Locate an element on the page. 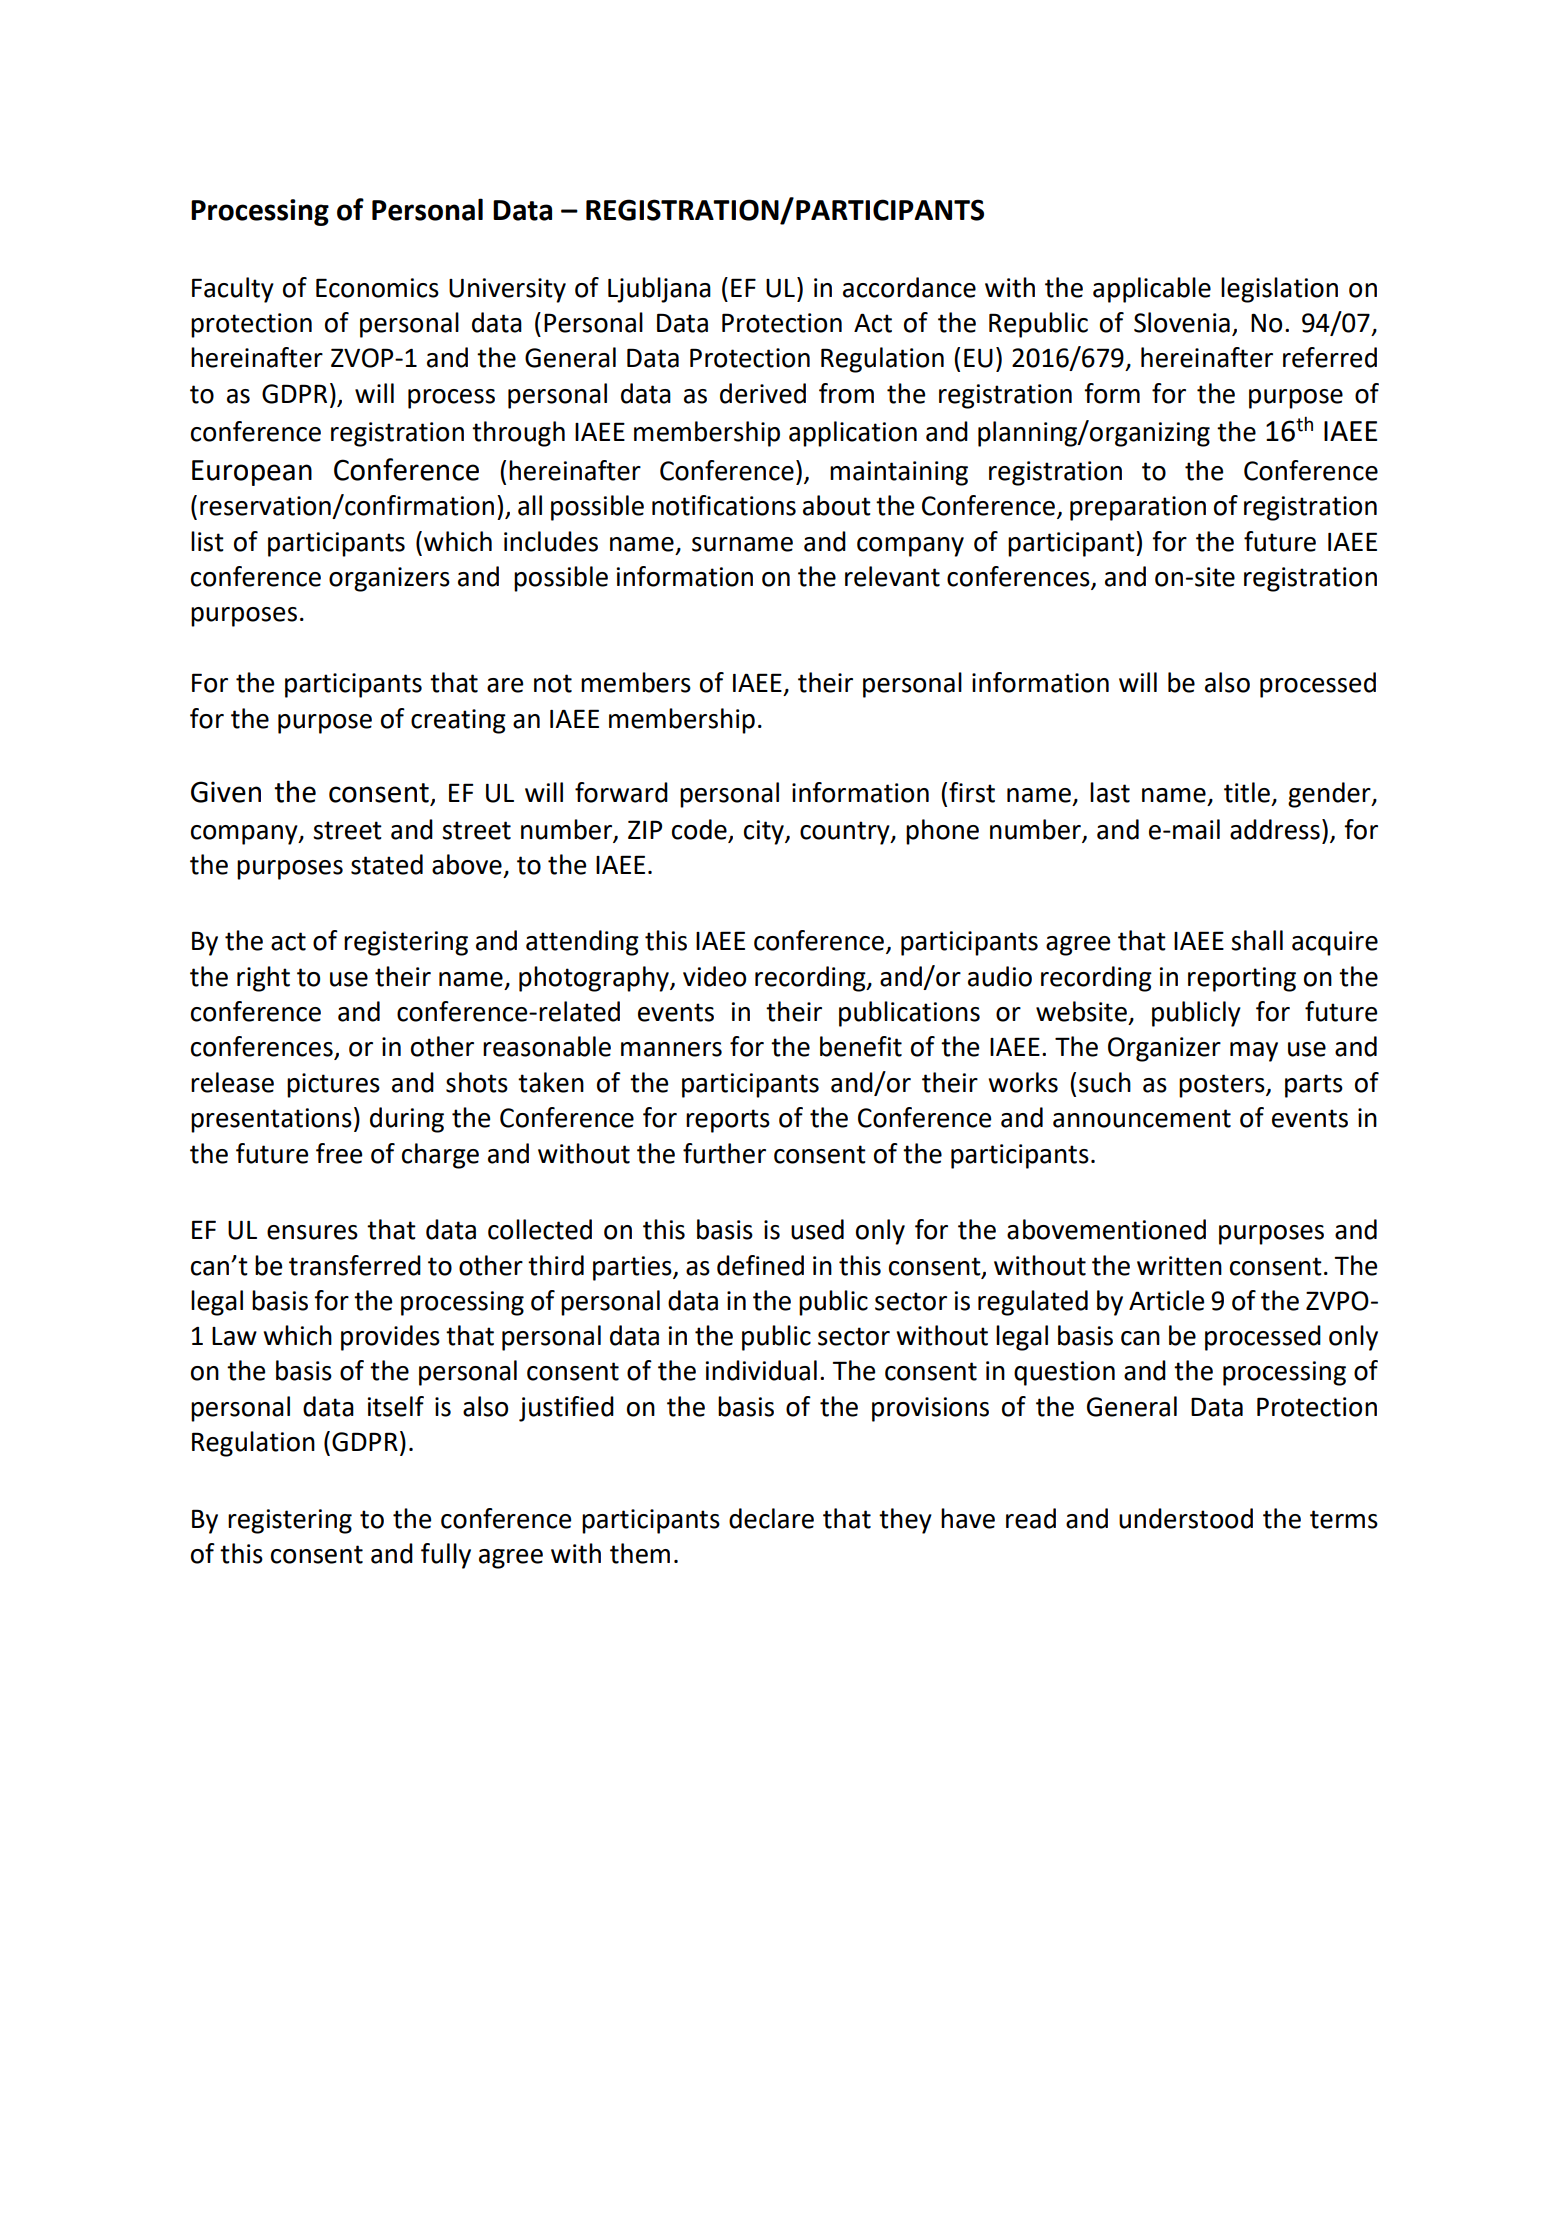  ensures is located at coordinates (312, 1232).
